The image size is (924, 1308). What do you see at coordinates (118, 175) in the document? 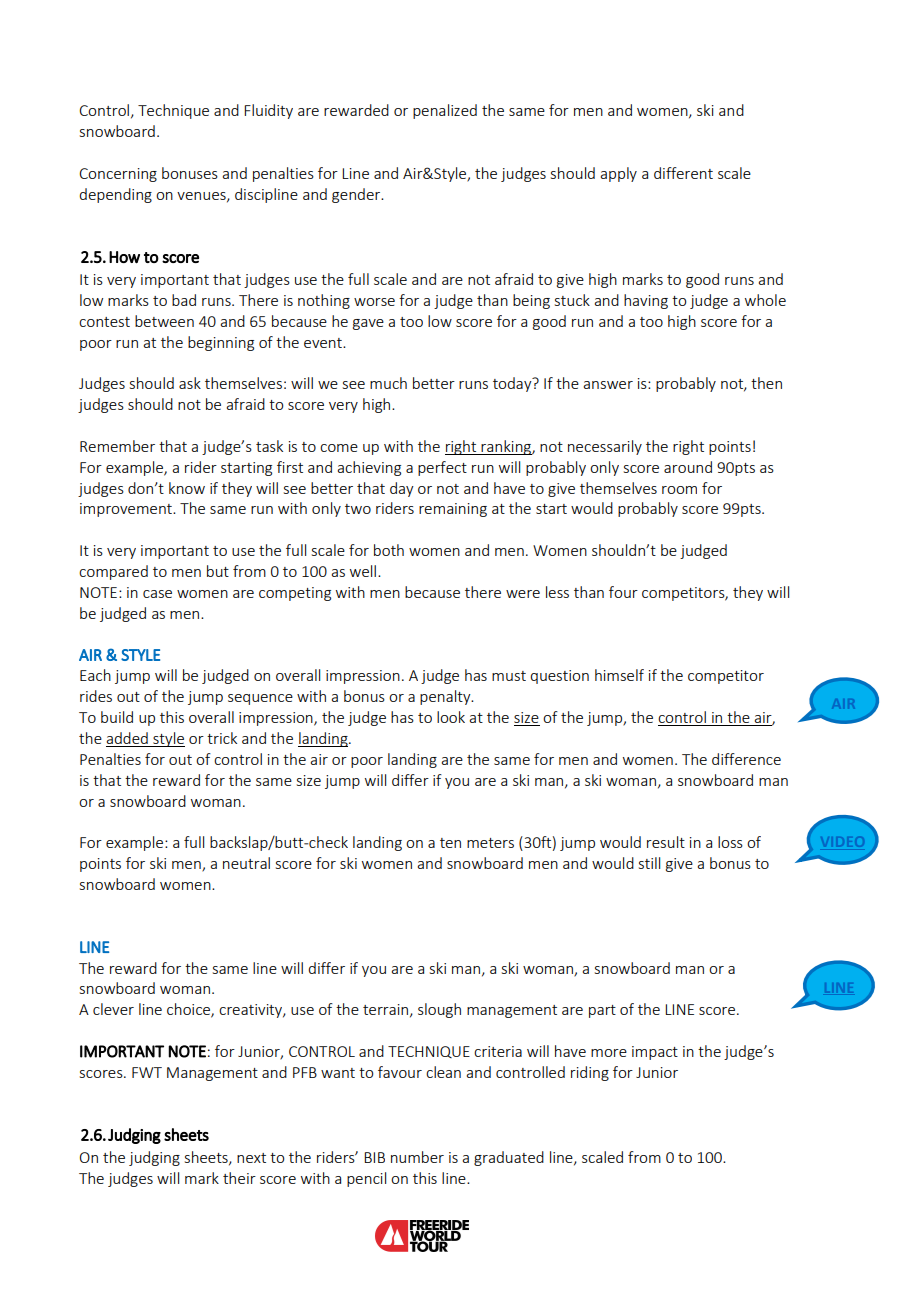
I see `Concerning` at bounding box center [118, 175].
